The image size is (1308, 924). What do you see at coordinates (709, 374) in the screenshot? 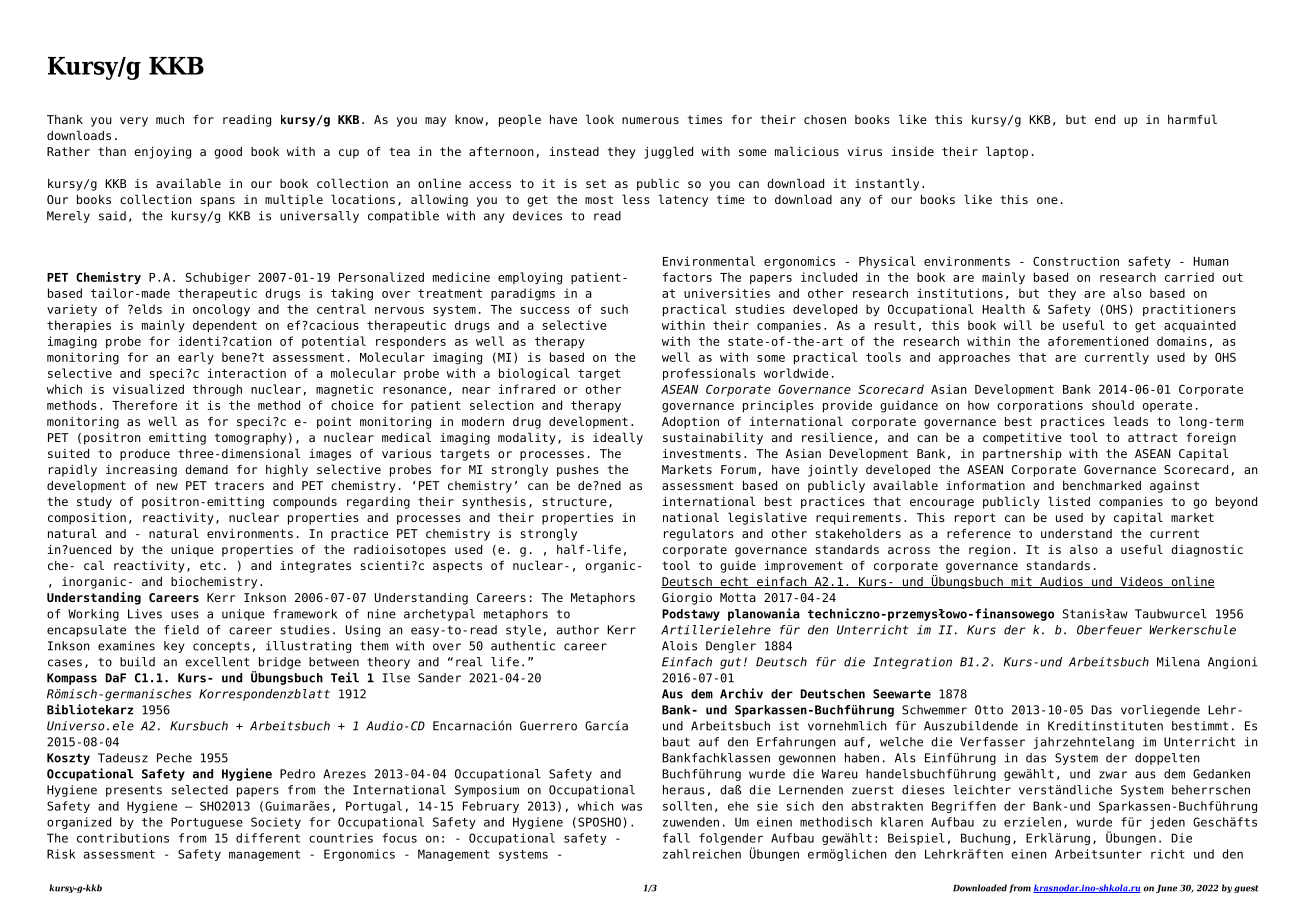
I see `professionals` at bounding box center [709, 374].
